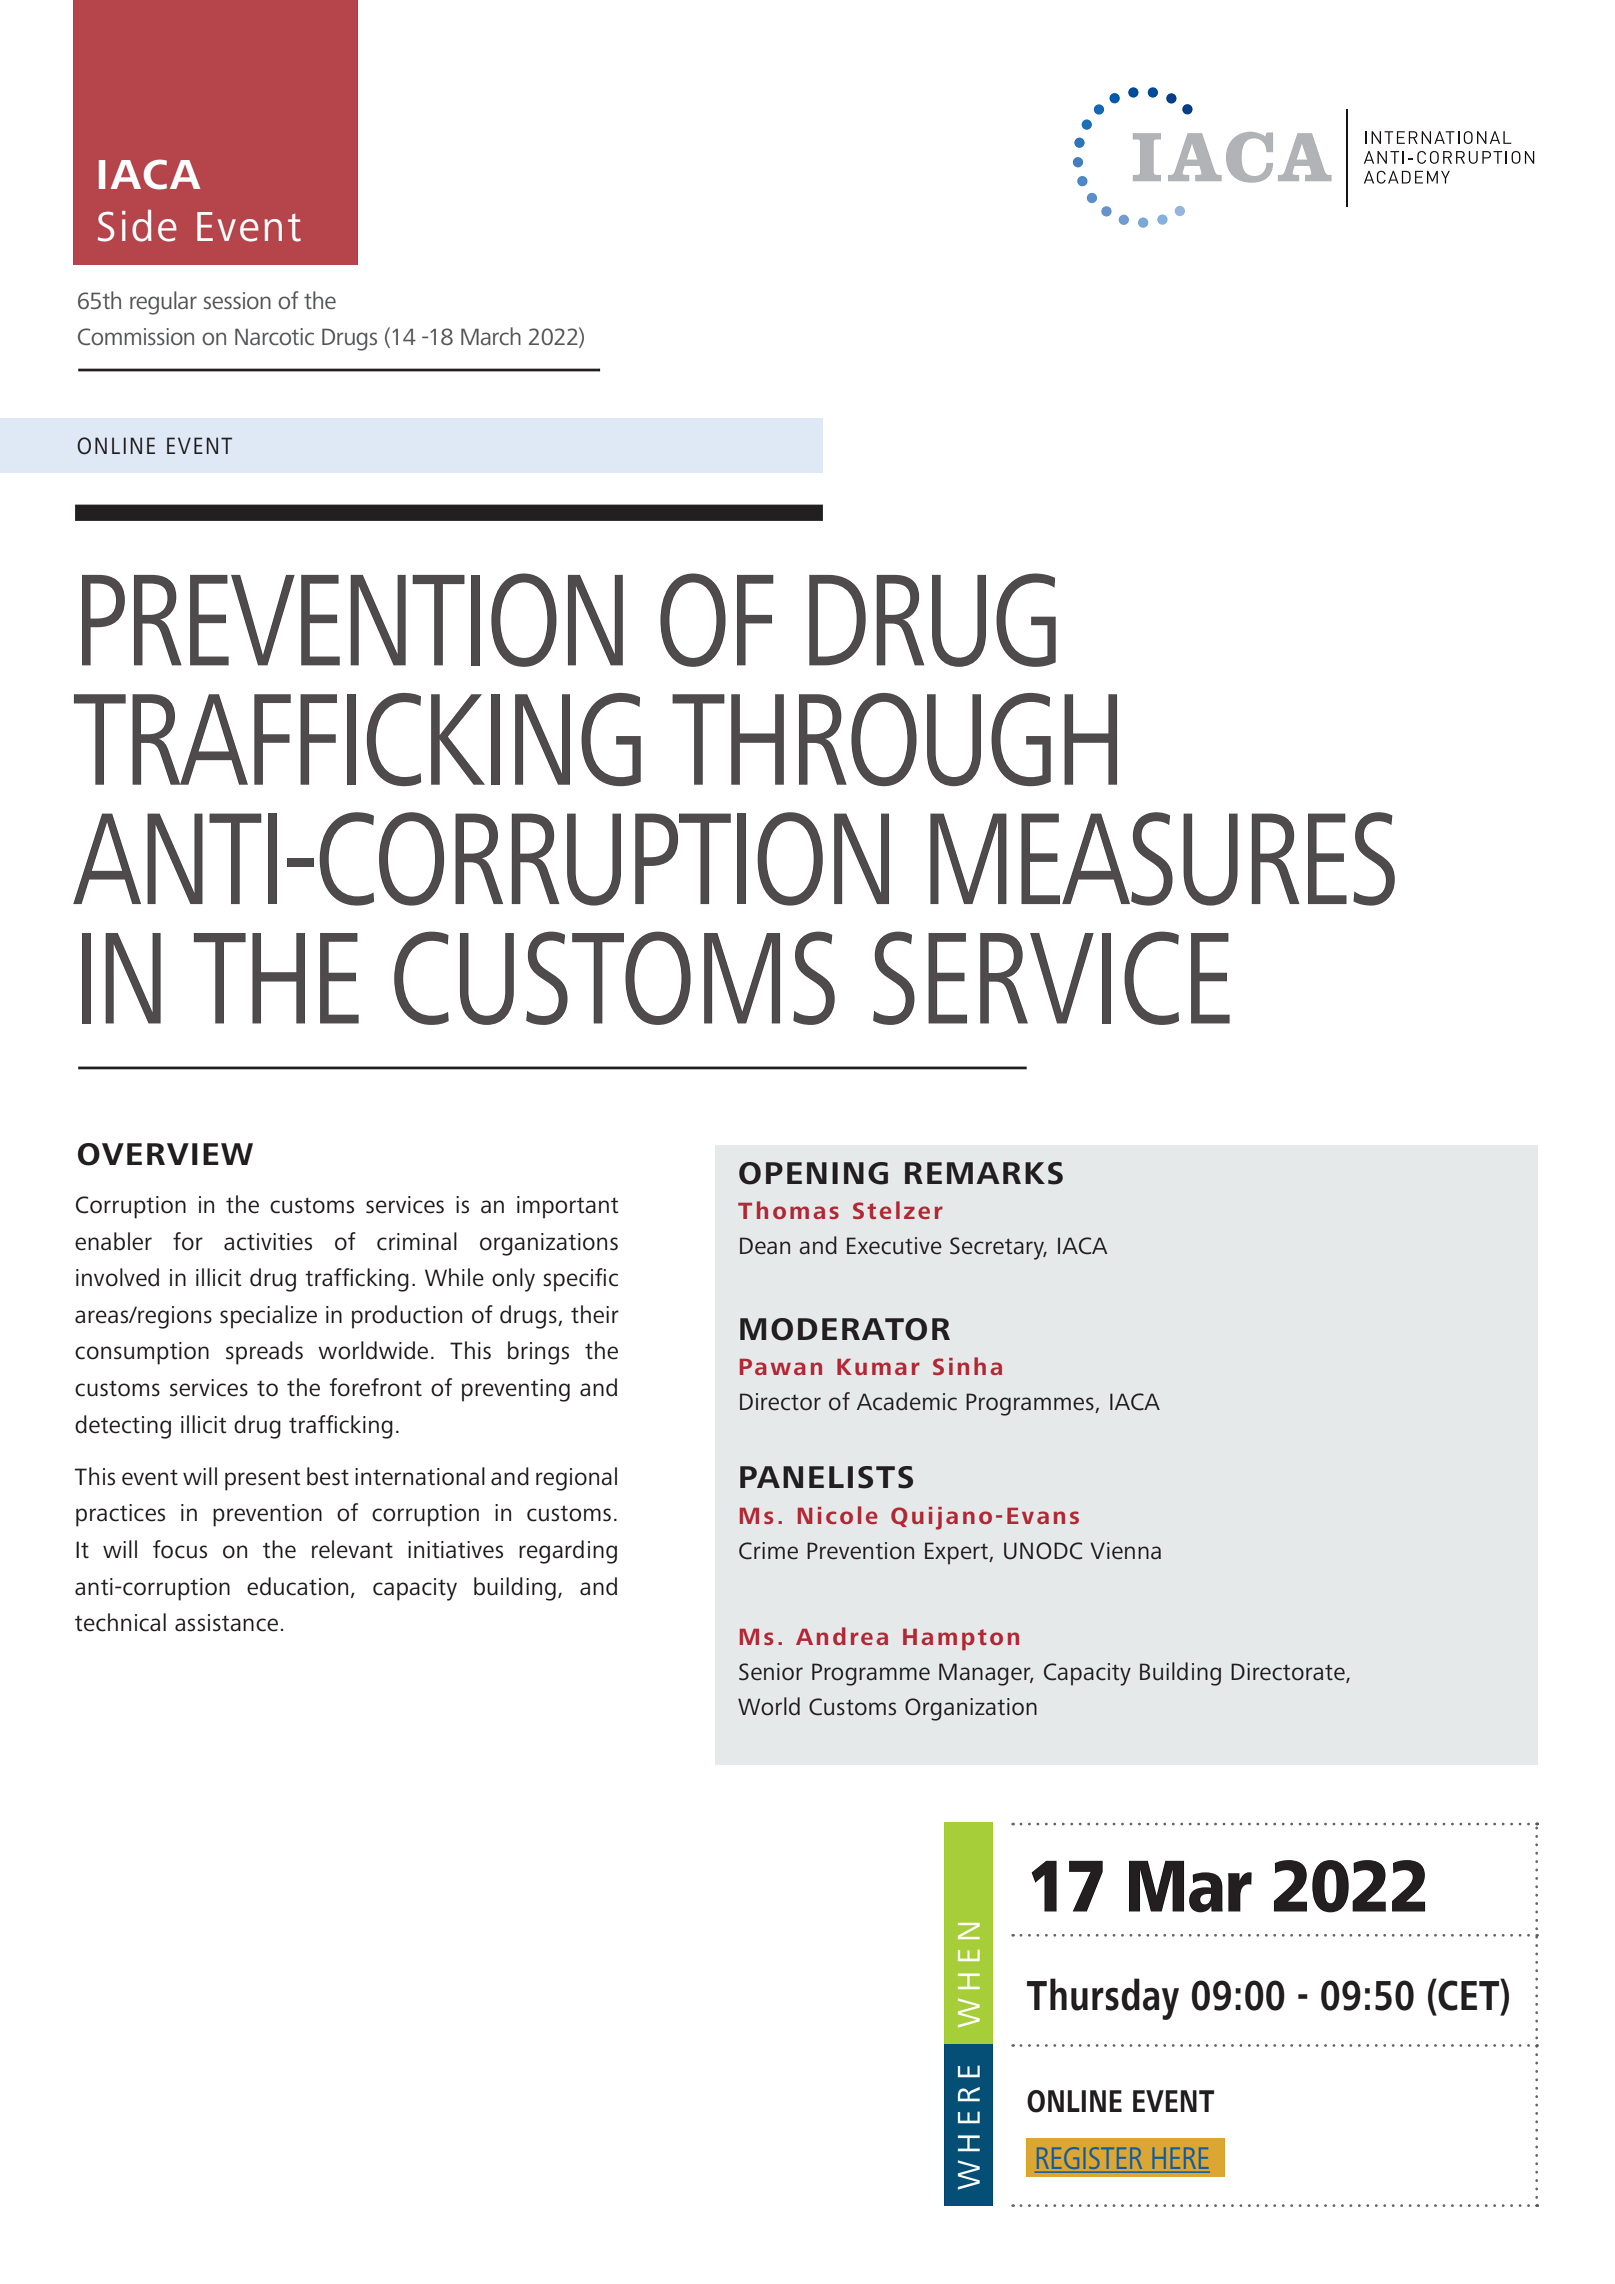  I want to click on session, so click(237, 300).
